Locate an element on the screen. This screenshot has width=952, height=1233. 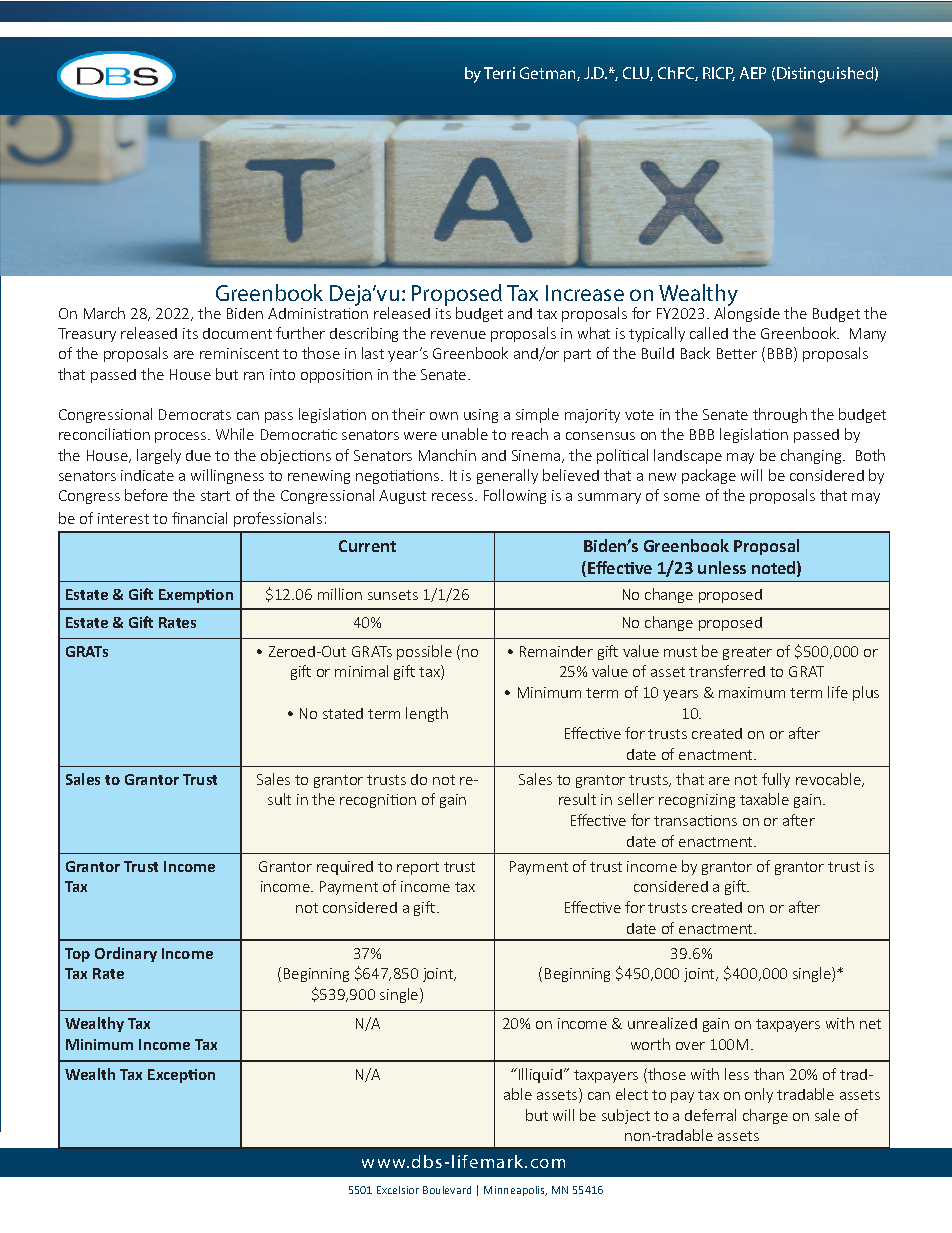
Boulevard is located at coordinates (447, 1190).
